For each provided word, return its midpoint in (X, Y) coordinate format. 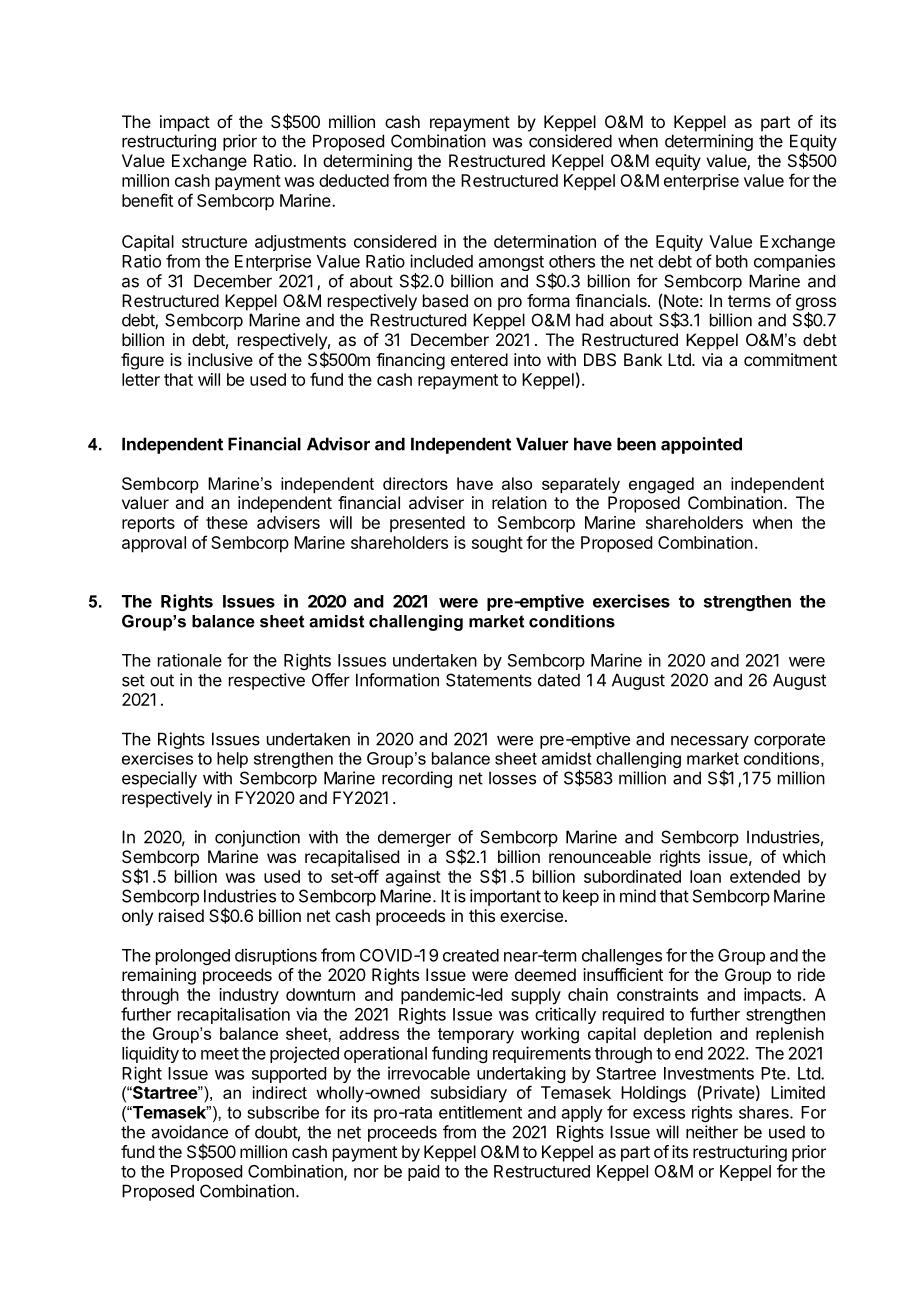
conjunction (257, 838)
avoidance (190, 1132)
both (732, 261)
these (227, 522)
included (441, 261)
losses (512, 778)
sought (497, 544)
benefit (147, 200)
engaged (661, 485)
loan (705, 876)
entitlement (480, 1112)
